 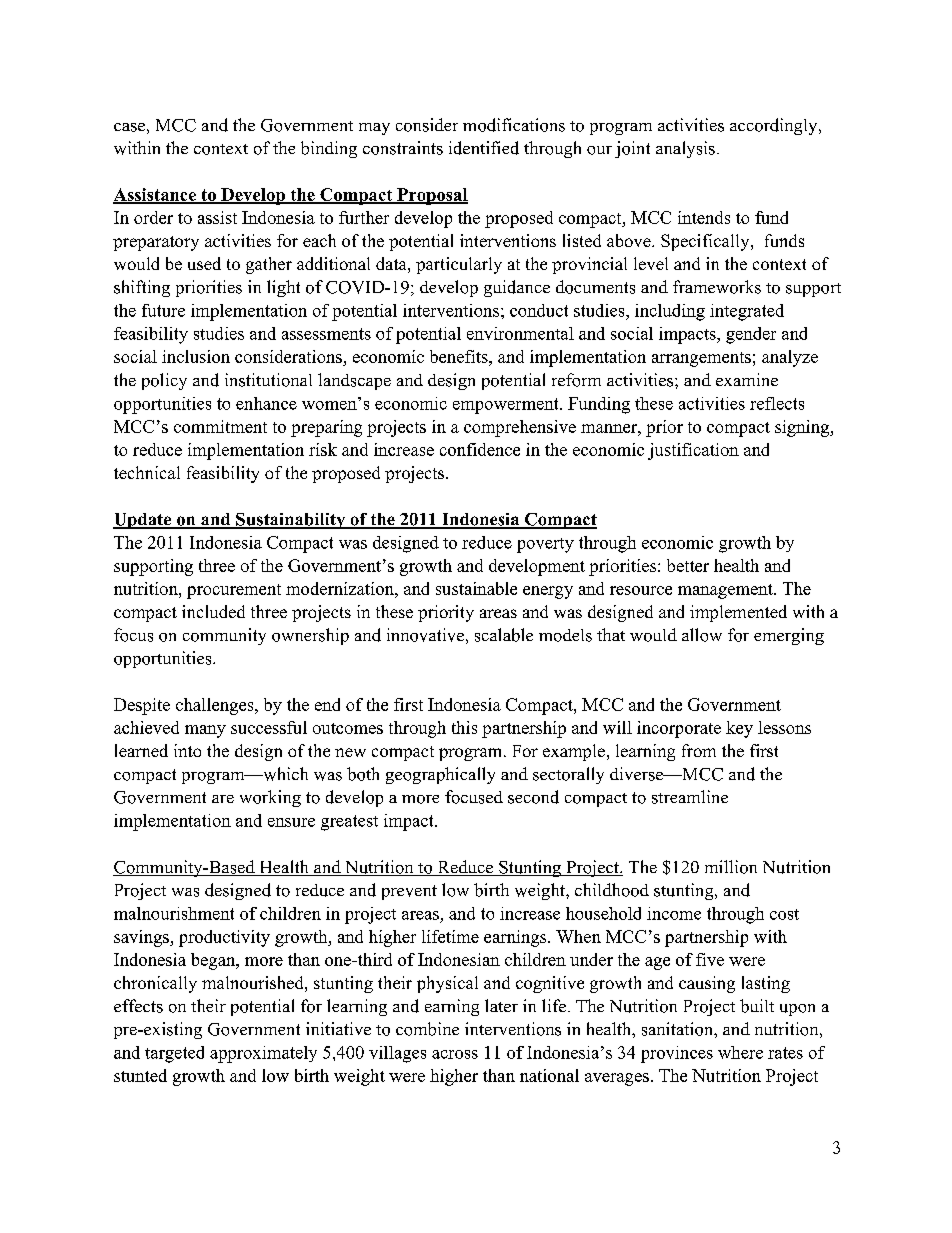 What do you see at coordinates (726, 591) in the screenshot?
I see `management` at bounding box center [726, 591].
